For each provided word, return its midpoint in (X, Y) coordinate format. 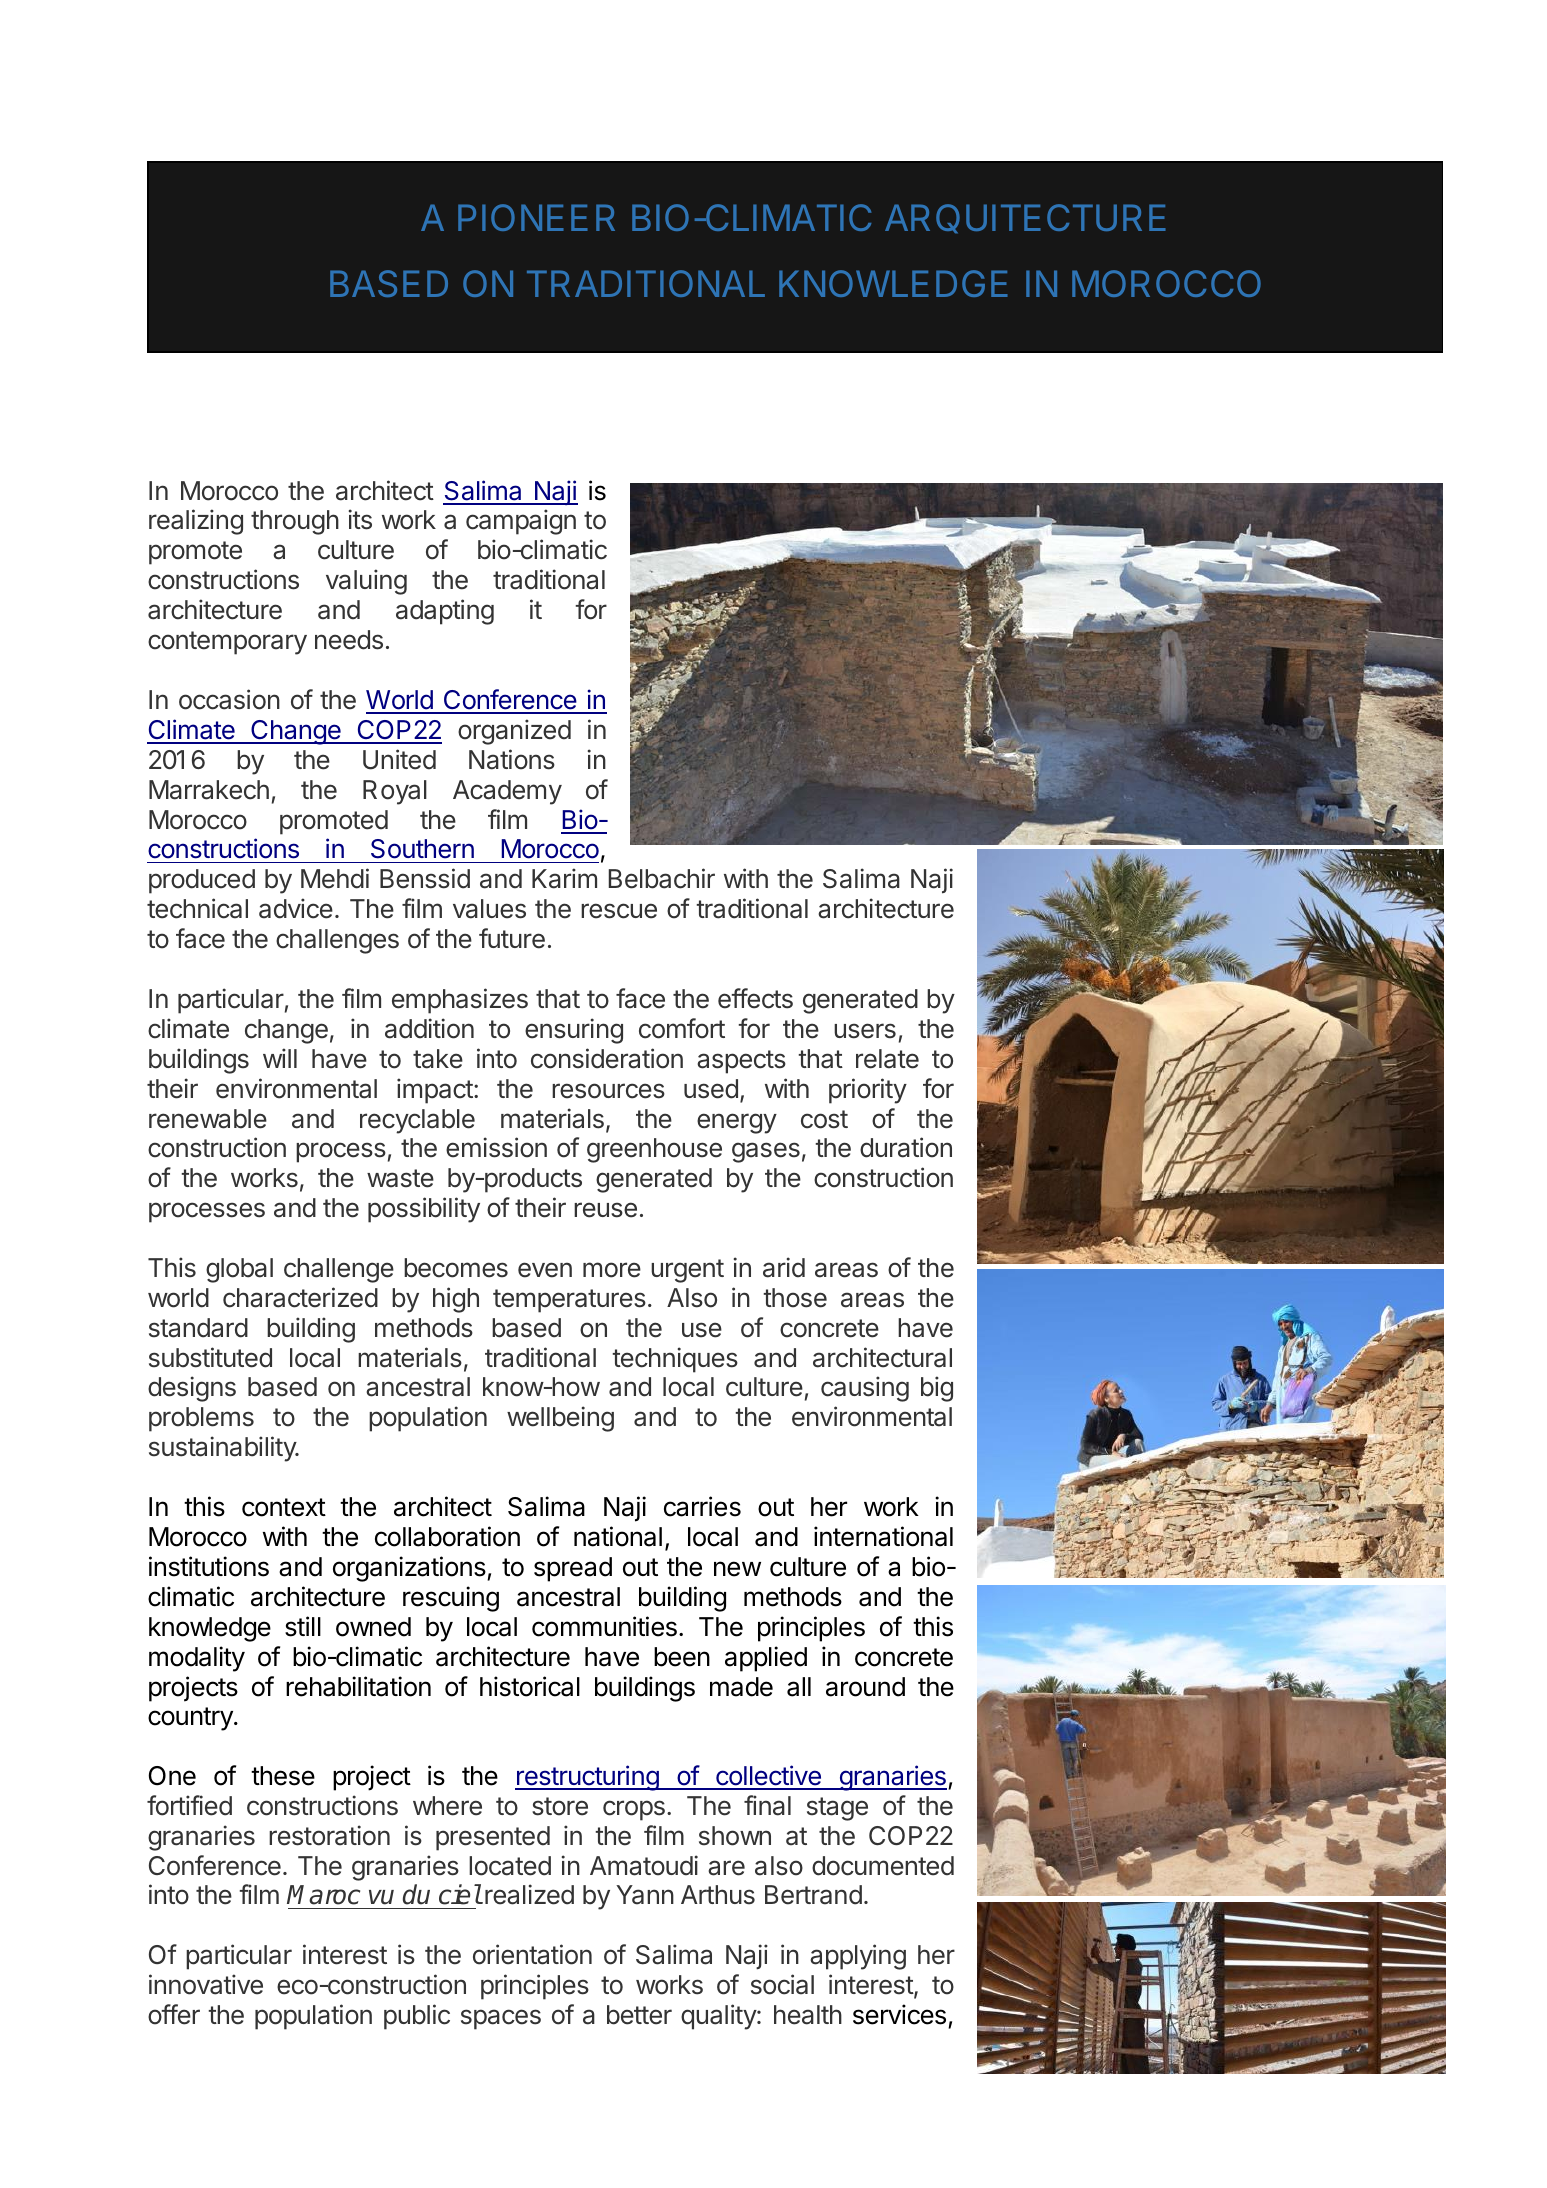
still (303, 1626)
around (865, 1687)
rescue (619, 911)
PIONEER (536, 217)
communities (604, 1626)
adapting (445, 612)
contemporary (227, 643)
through (295, 522)
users (865, 1031)
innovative (206, 1984)
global (239, 1270)
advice (296, 908)
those (795, 1298)
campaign (521, 522)
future (512, 938)
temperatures (569, 1301)
